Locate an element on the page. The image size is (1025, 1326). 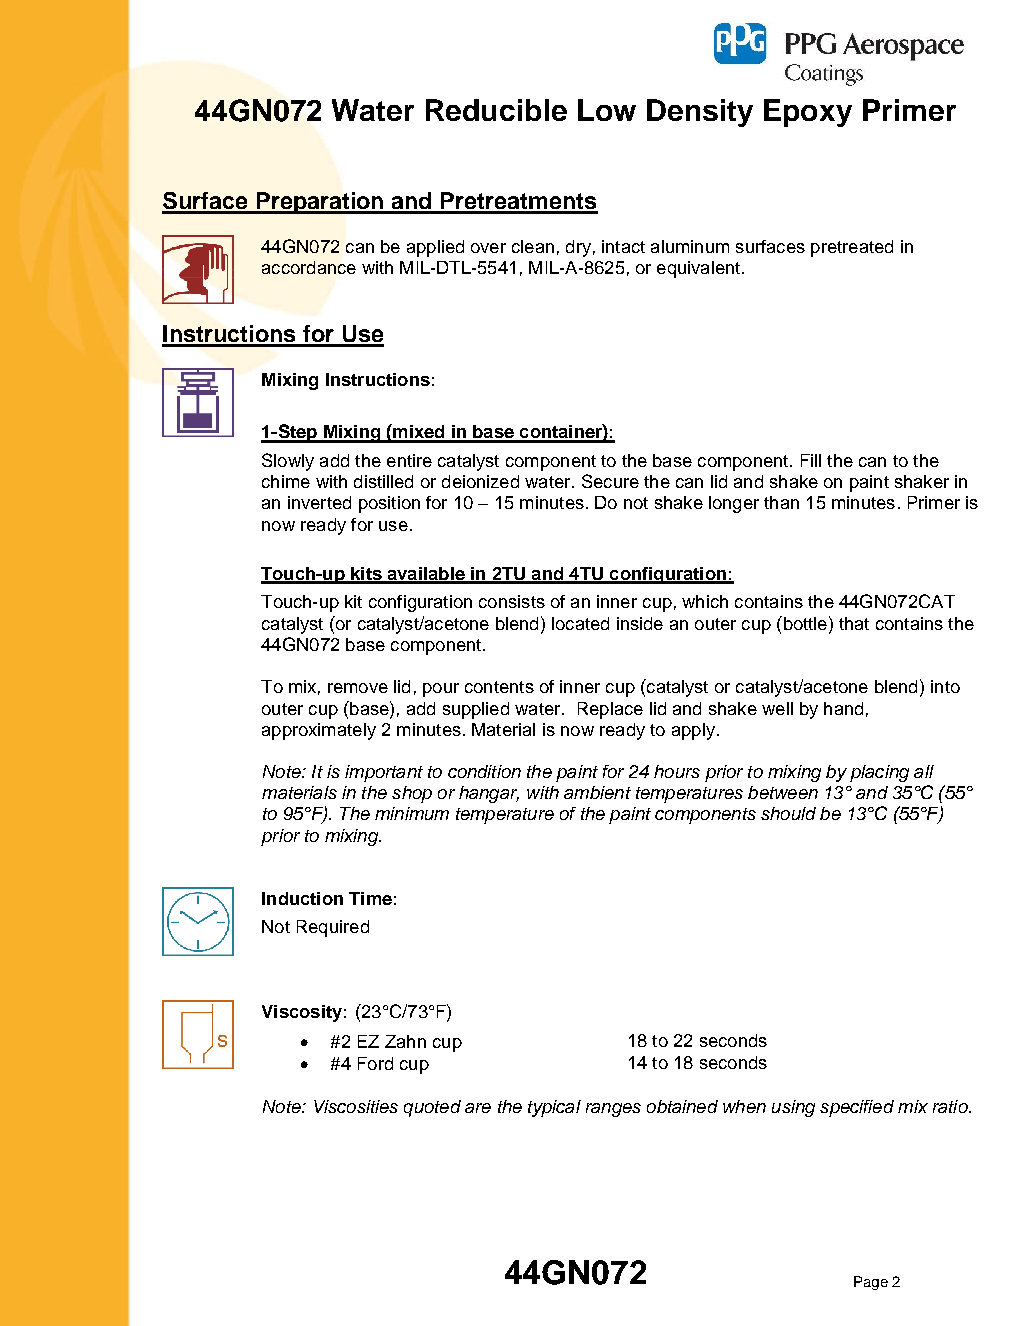
Epoxy is located at coordinates (808, 113).
